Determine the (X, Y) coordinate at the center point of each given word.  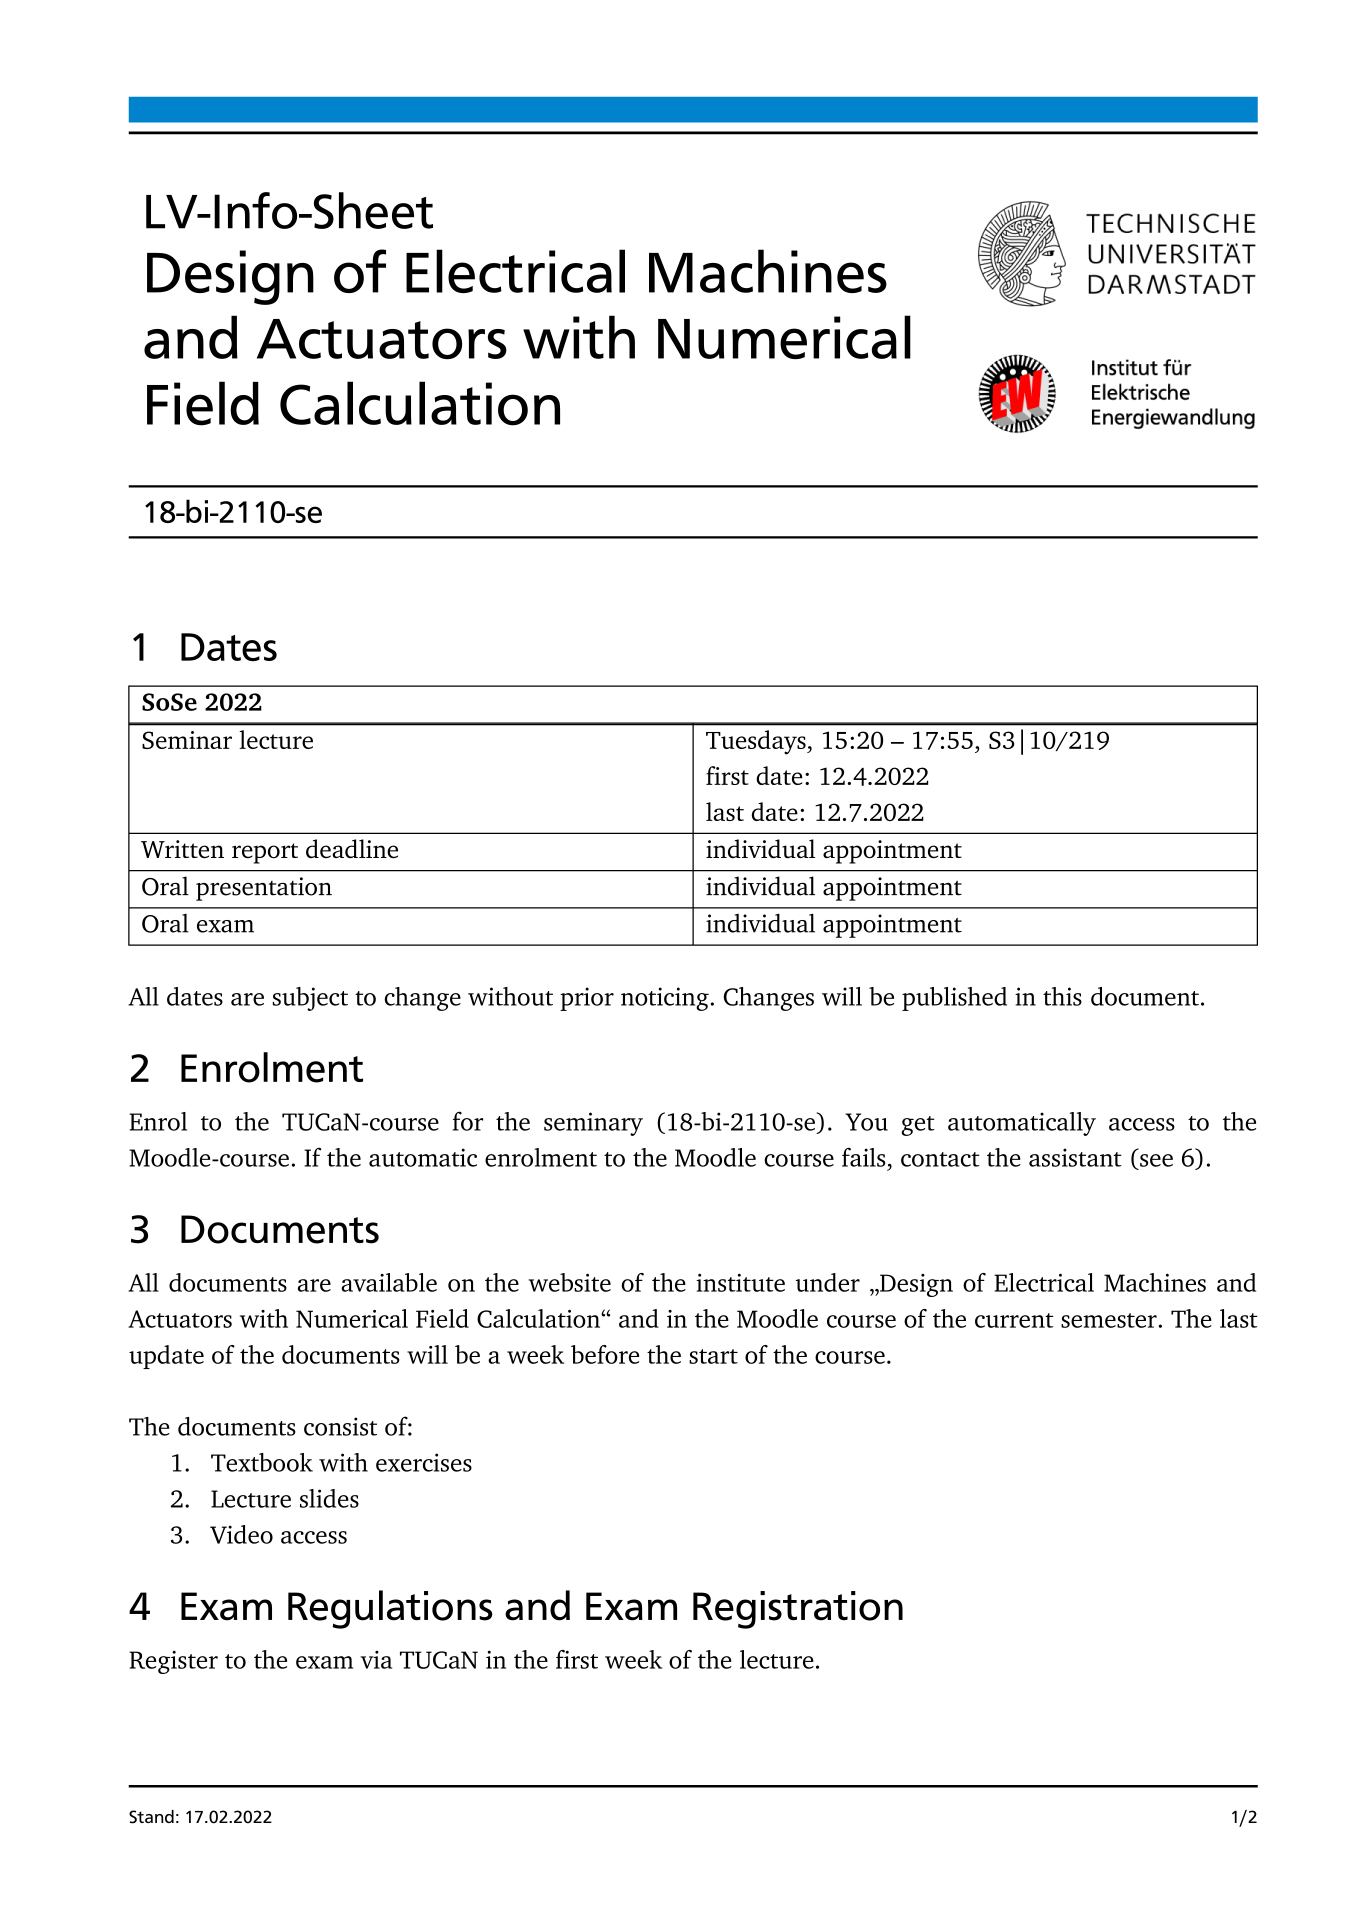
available (389, 1282)
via (376, 1660)
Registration (798, 1610)
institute (740, 1282)
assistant (1075, 1157)
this (1062, 996)
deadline (352, 849)
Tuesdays (757, 742)
